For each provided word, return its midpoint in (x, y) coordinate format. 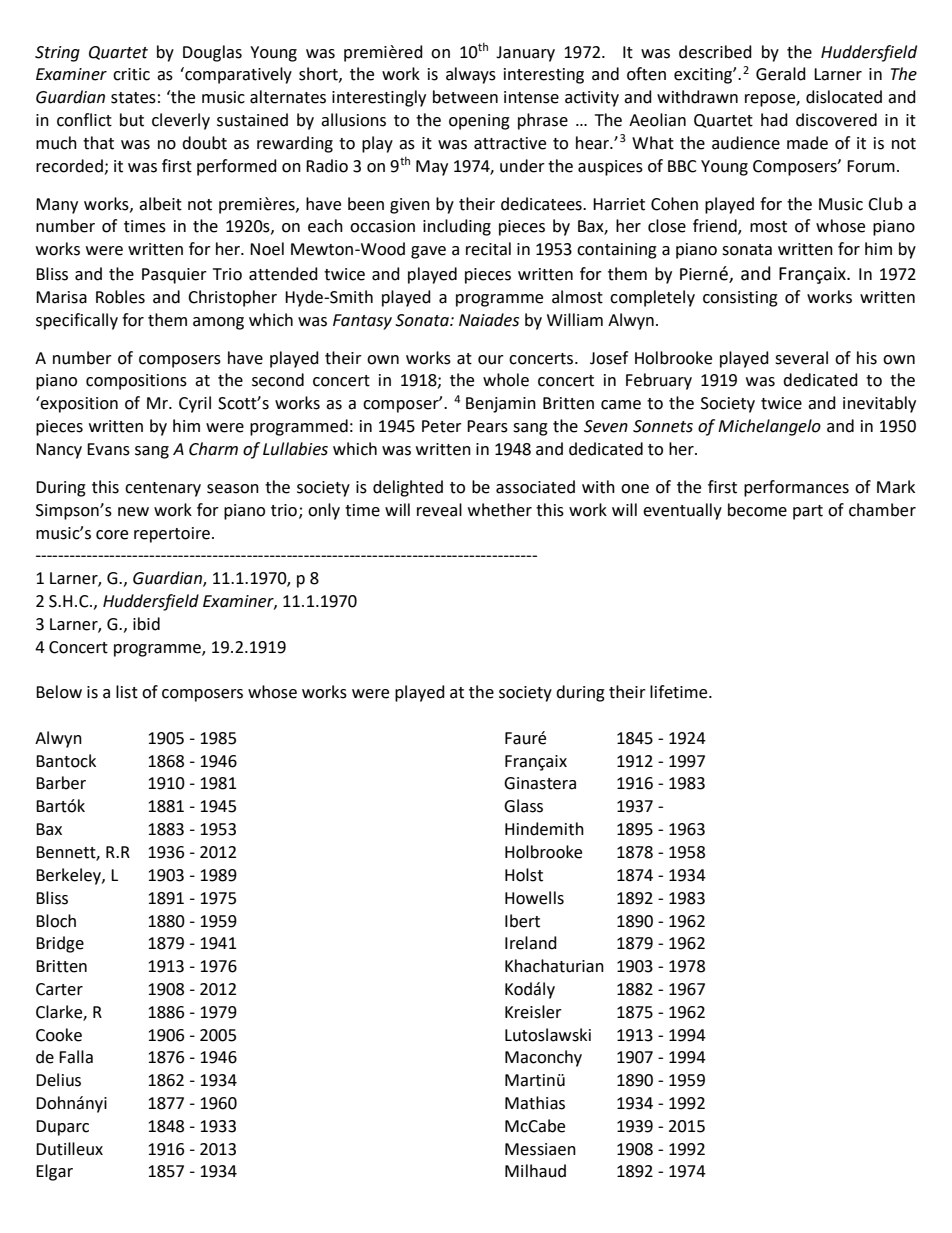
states (133, 98)
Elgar (54, 1172)
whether (500, 510)
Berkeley (69, 876)
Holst (524, 875)
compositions (136, 382)
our (491, 360)
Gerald (781, 74)
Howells (534, 898)
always (471, 75)
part (808, 512)
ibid (146, 624)
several (801, 358)
